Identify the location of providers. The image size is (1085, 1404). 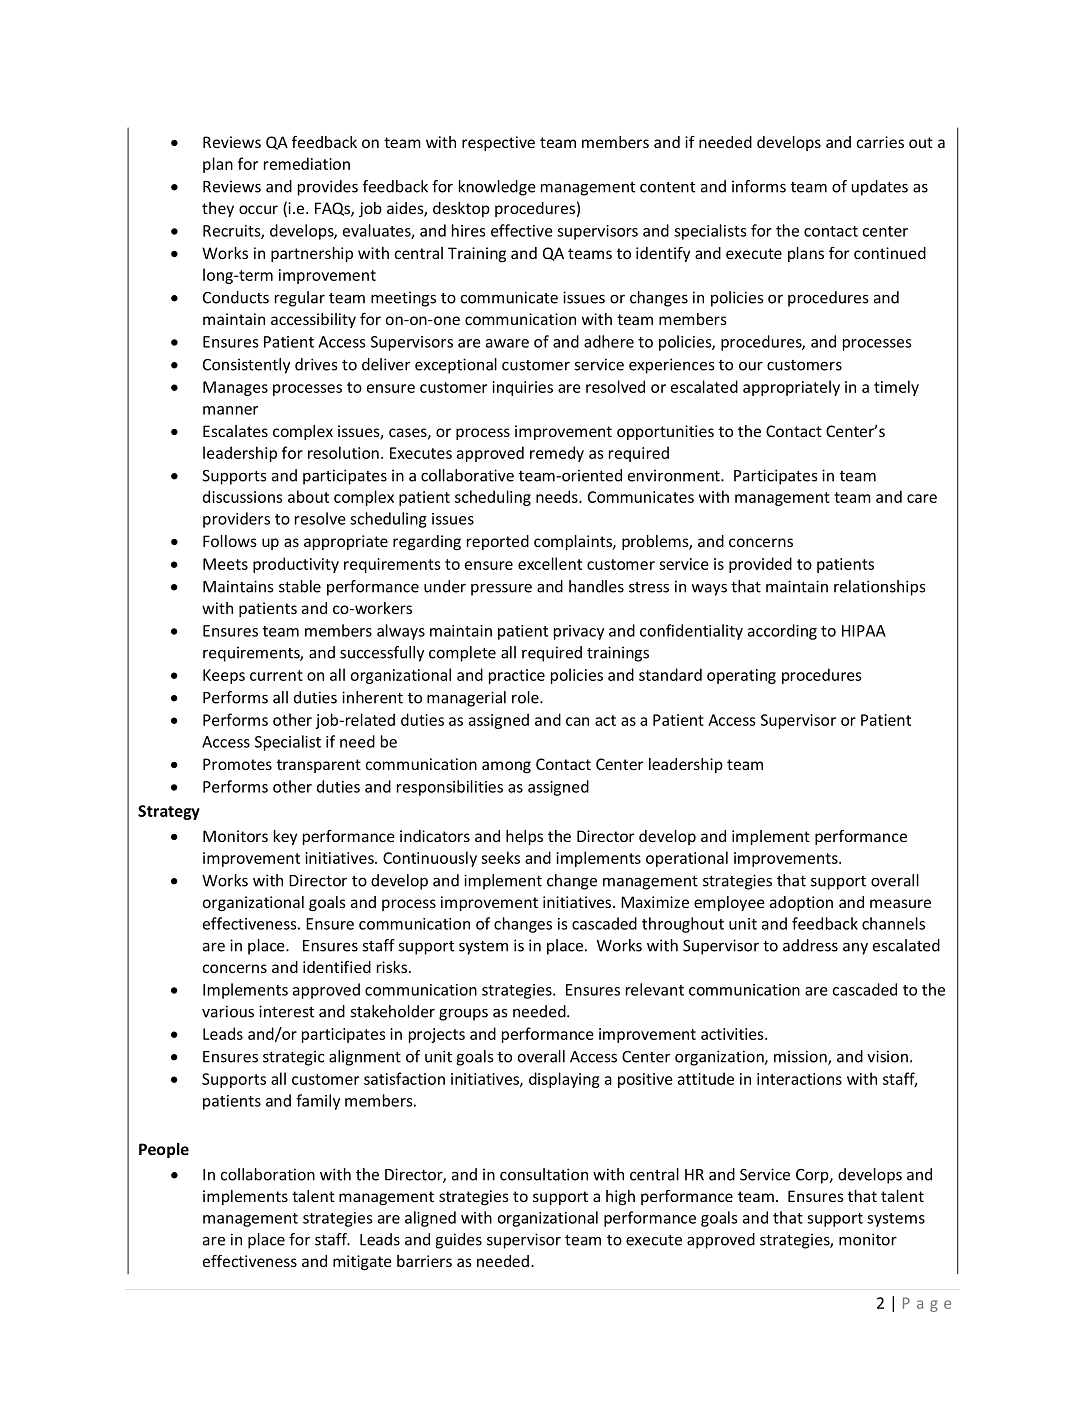
(236, 520).
